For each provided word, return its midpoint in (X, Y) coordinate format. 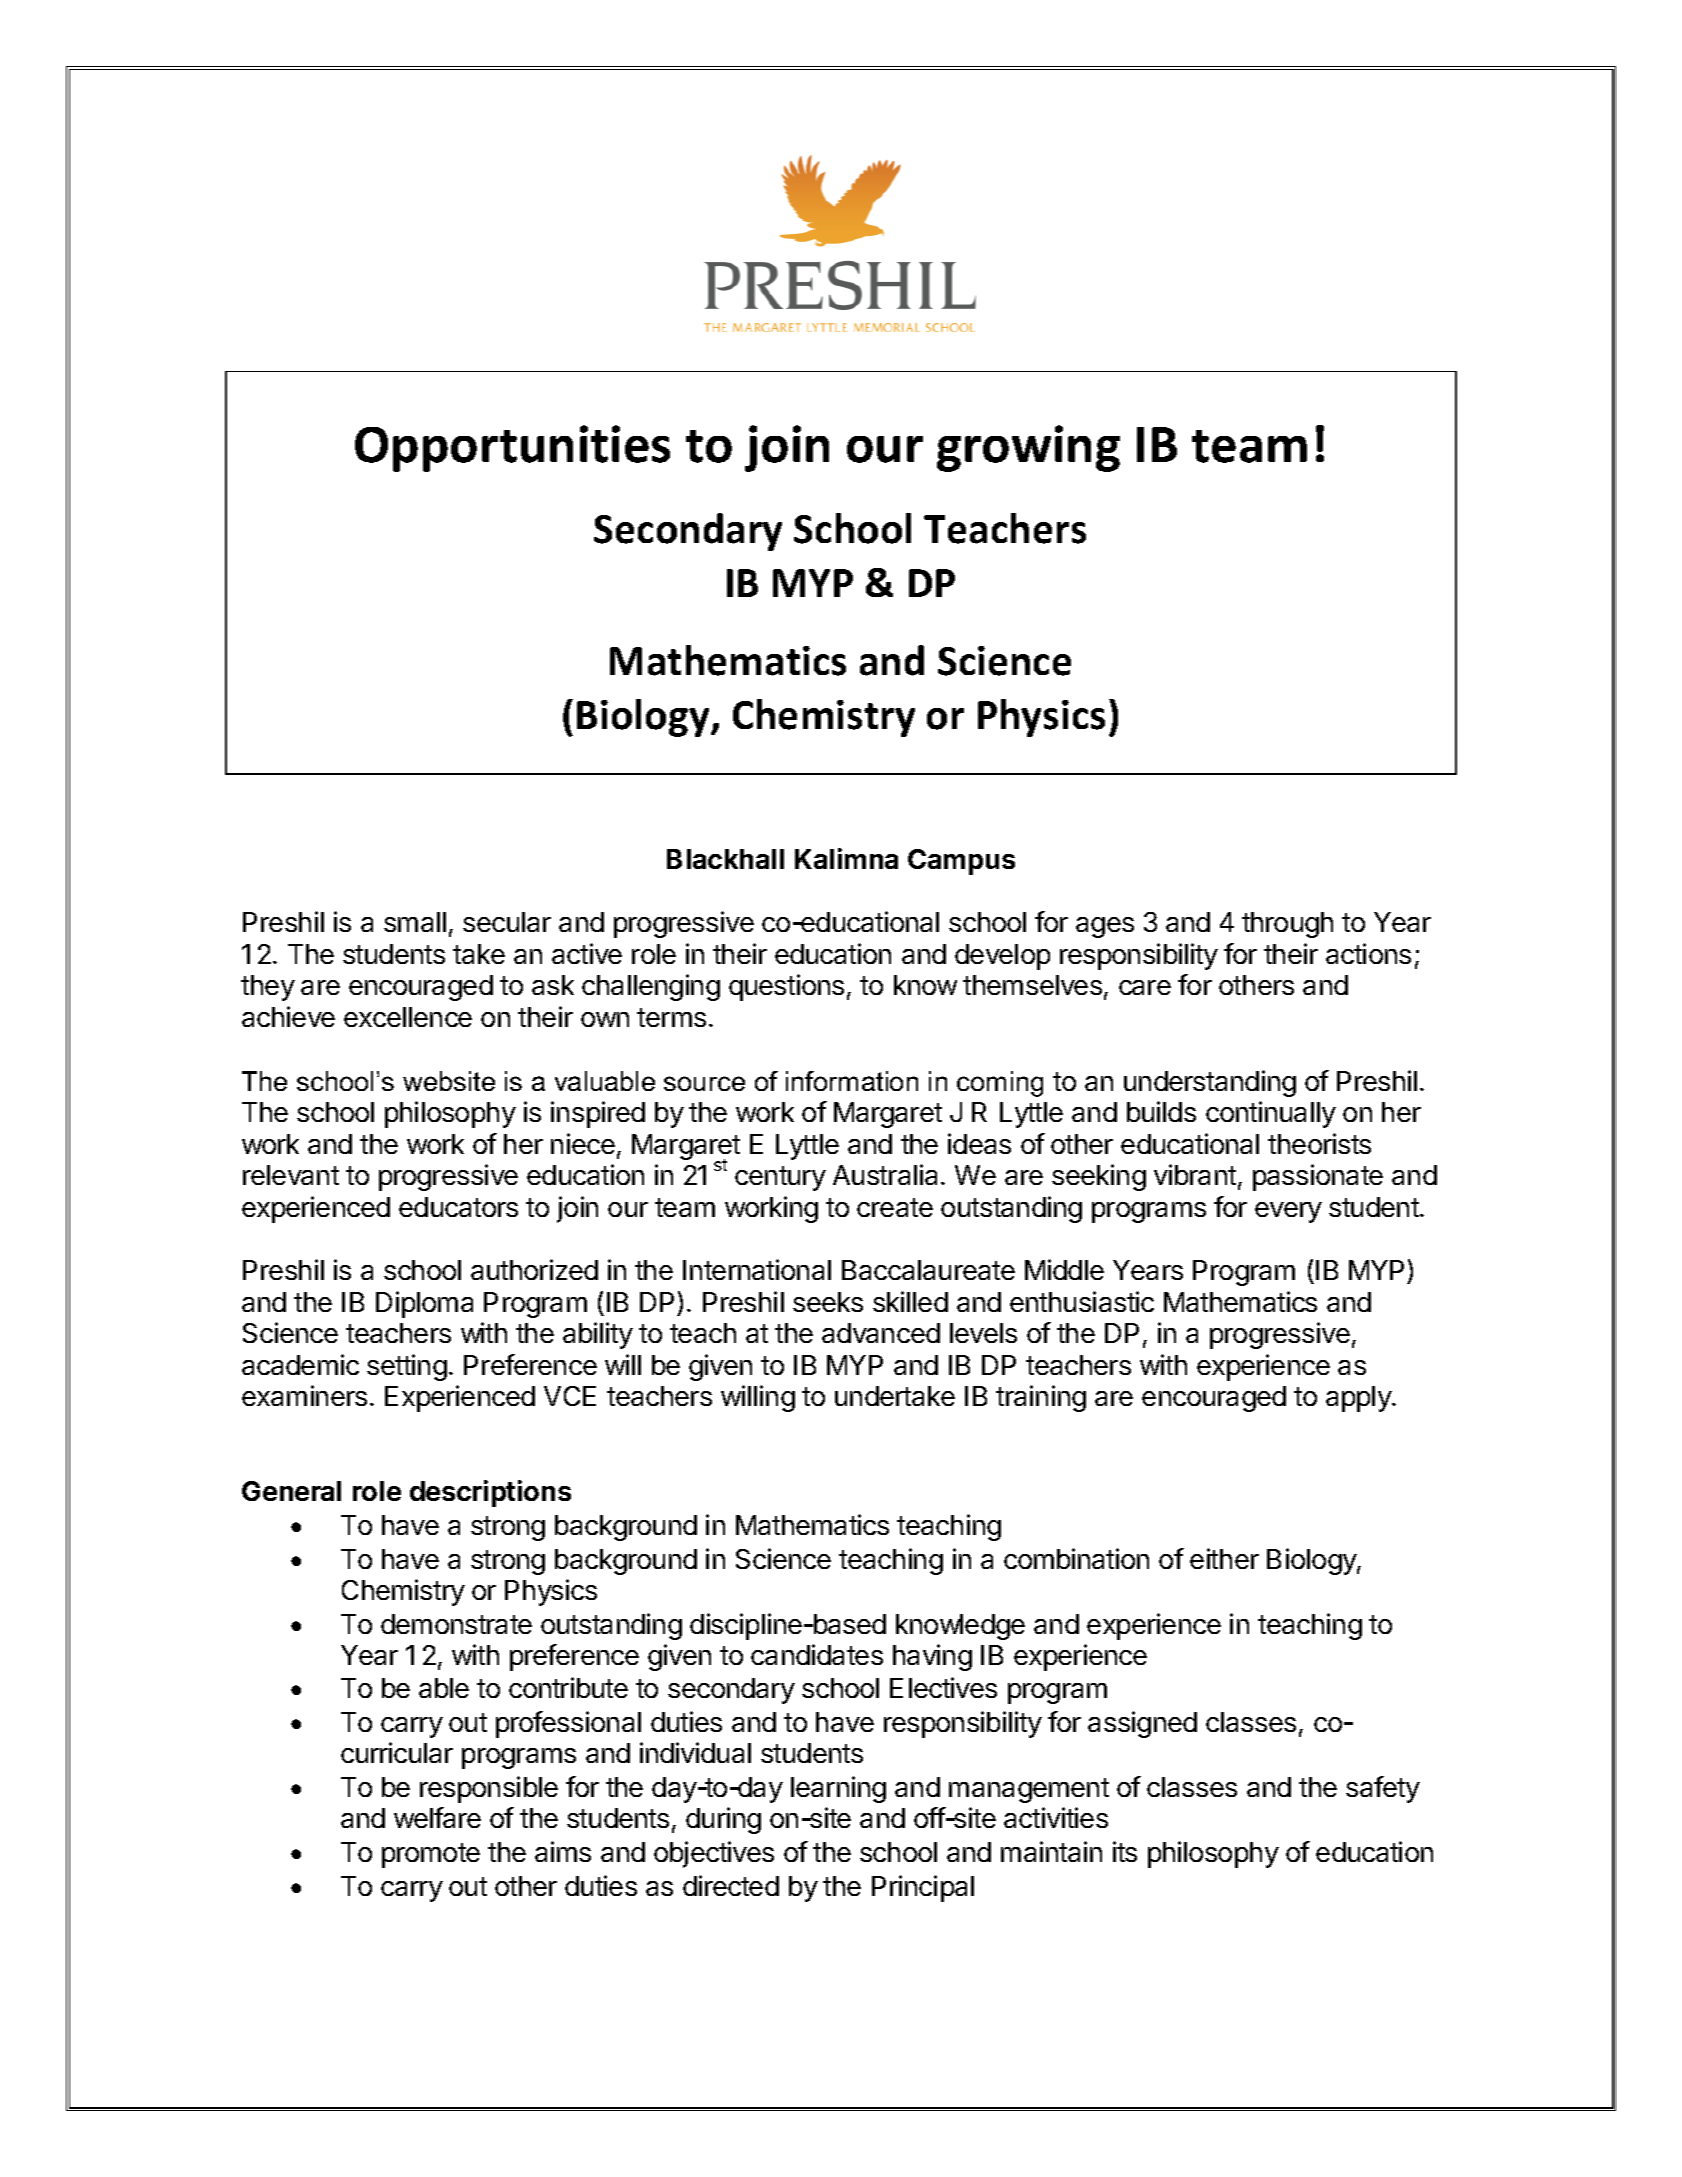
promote (431, 1855)
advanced (881, 1333)
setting (407, 1367)
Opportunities (512, 448)
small (415, 922)
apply (1359, 1399)
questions (786, 987)
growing (1028, 448)
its (1125, 1851)
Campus (961, 862)
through (1287, 925)
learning (838, 1789)
